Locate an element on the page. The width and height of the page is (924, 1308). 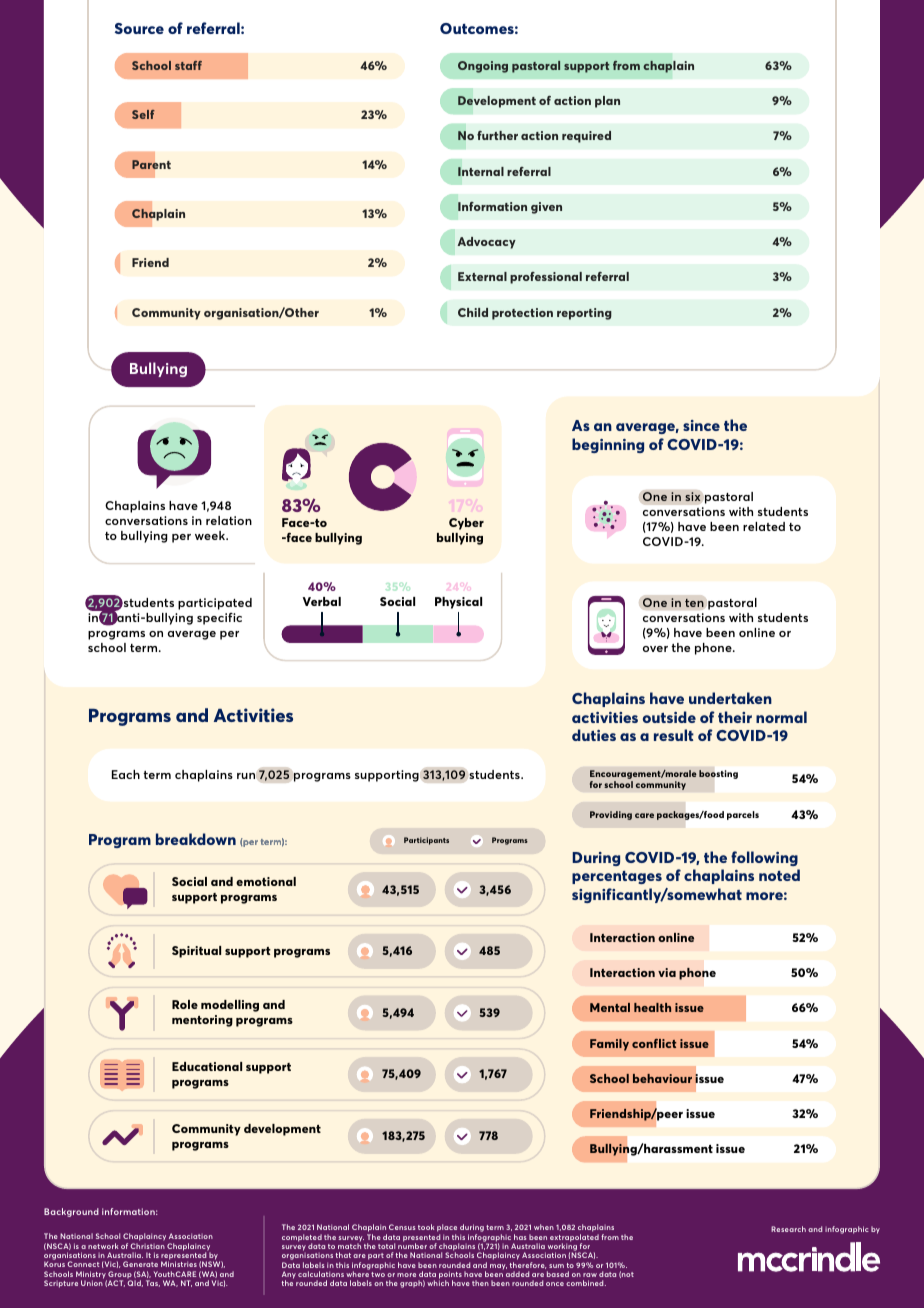
plan is located at coordinates (607, 102).
